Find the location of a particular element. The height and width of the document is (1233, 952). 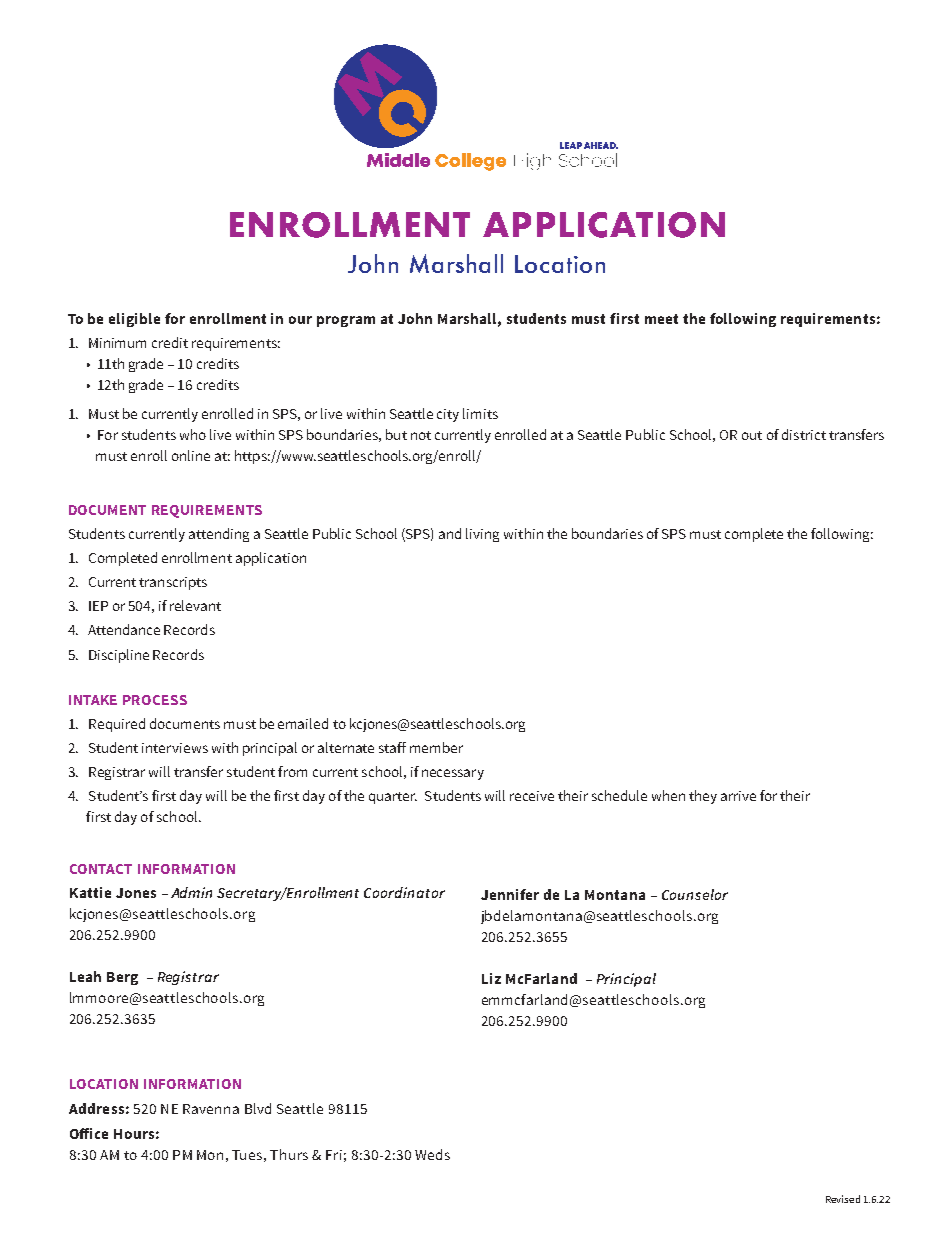

arrive is located at coordinates (738, 796).
